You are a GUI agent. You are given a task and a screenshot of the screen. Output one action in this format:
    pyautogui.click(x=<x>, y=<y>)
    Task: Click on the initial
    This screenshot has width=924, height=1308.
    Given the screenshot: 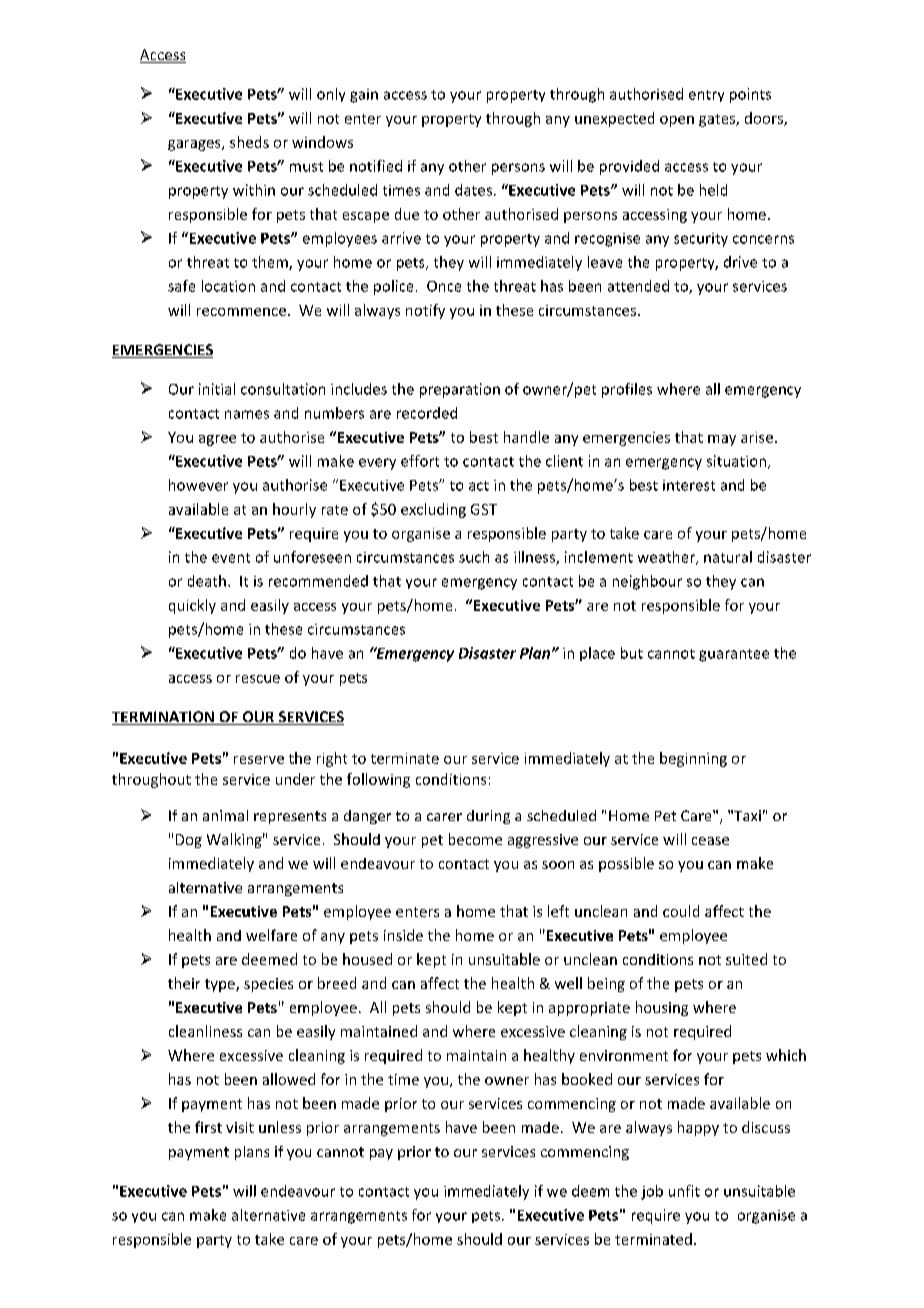 What is the action you would take?
    pyautogui.click(x=217, y=389)
